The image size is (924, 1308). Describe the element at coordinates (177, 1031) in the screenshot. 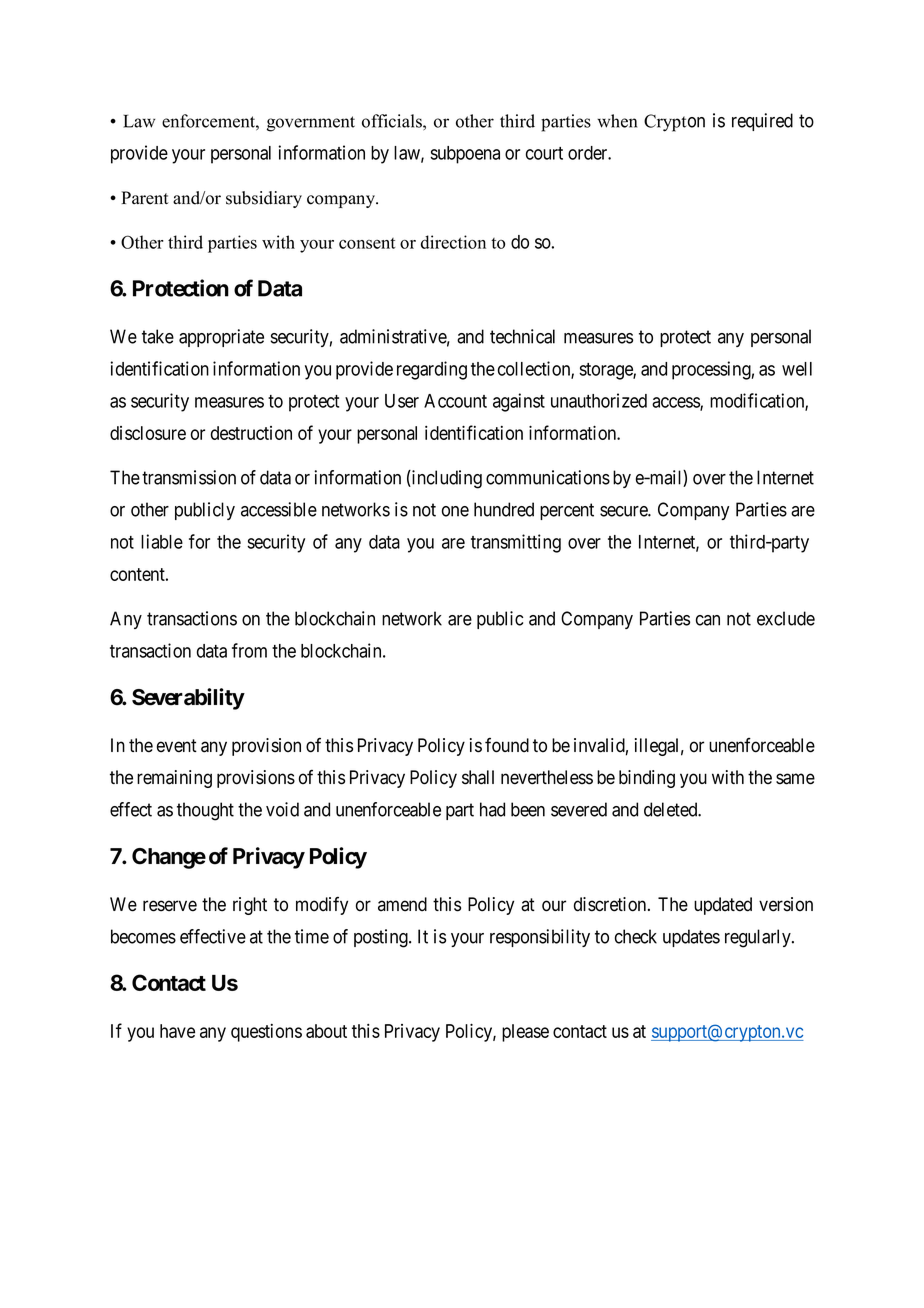

I see `have` at that location.
